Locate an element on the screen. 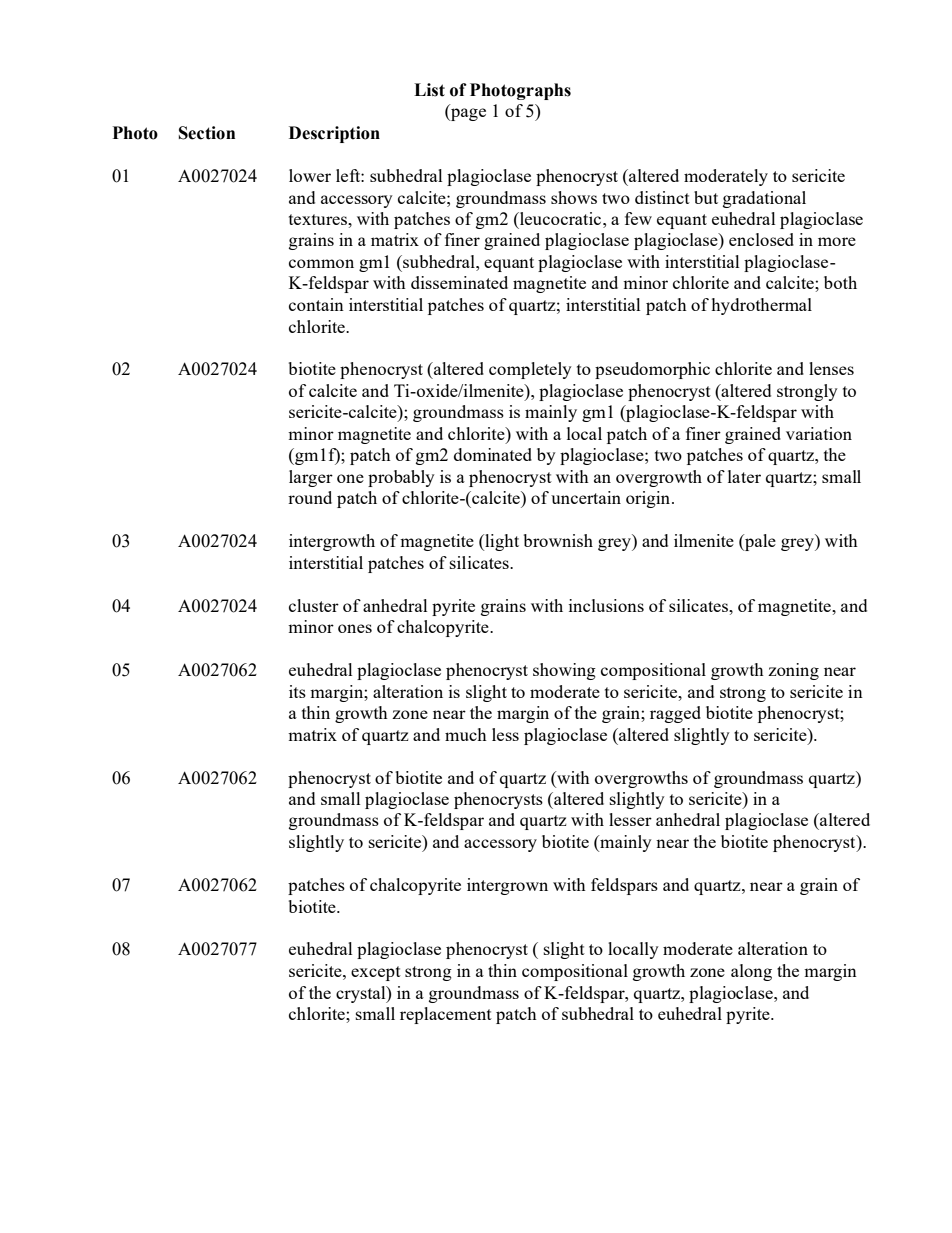 This screenshot has width=952, height=1233. except is located at coordinates (376, 973).
